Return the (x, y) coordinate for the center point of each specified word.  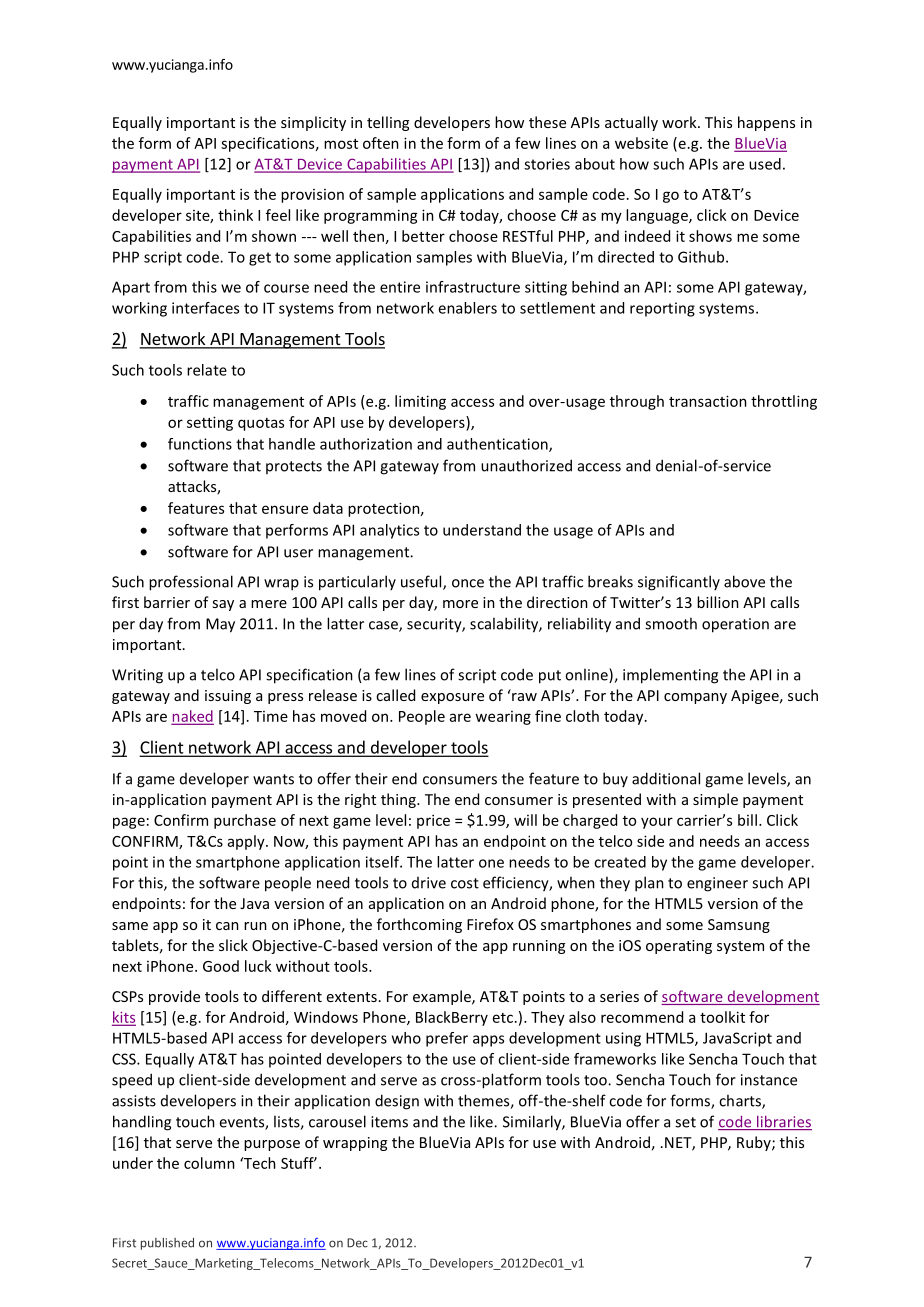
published (167, 1244)
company (695, 698)
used (765, 164)
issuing (228, 697)
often (381, 143)
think (235, 215)
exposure (452, 698)
